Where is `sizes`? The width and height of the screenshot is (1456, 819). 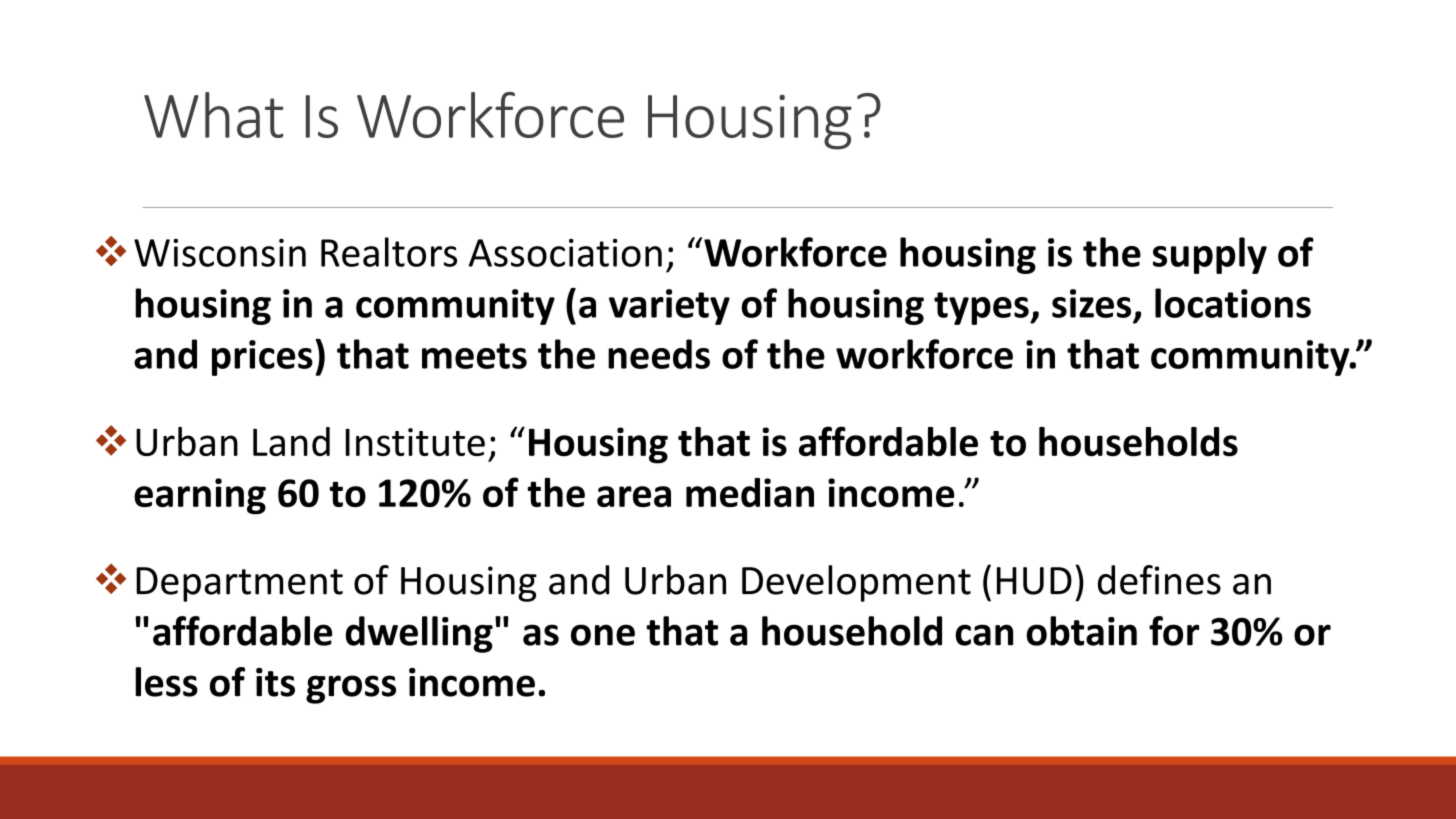
sizes is located at coordinates (1091, 303).
